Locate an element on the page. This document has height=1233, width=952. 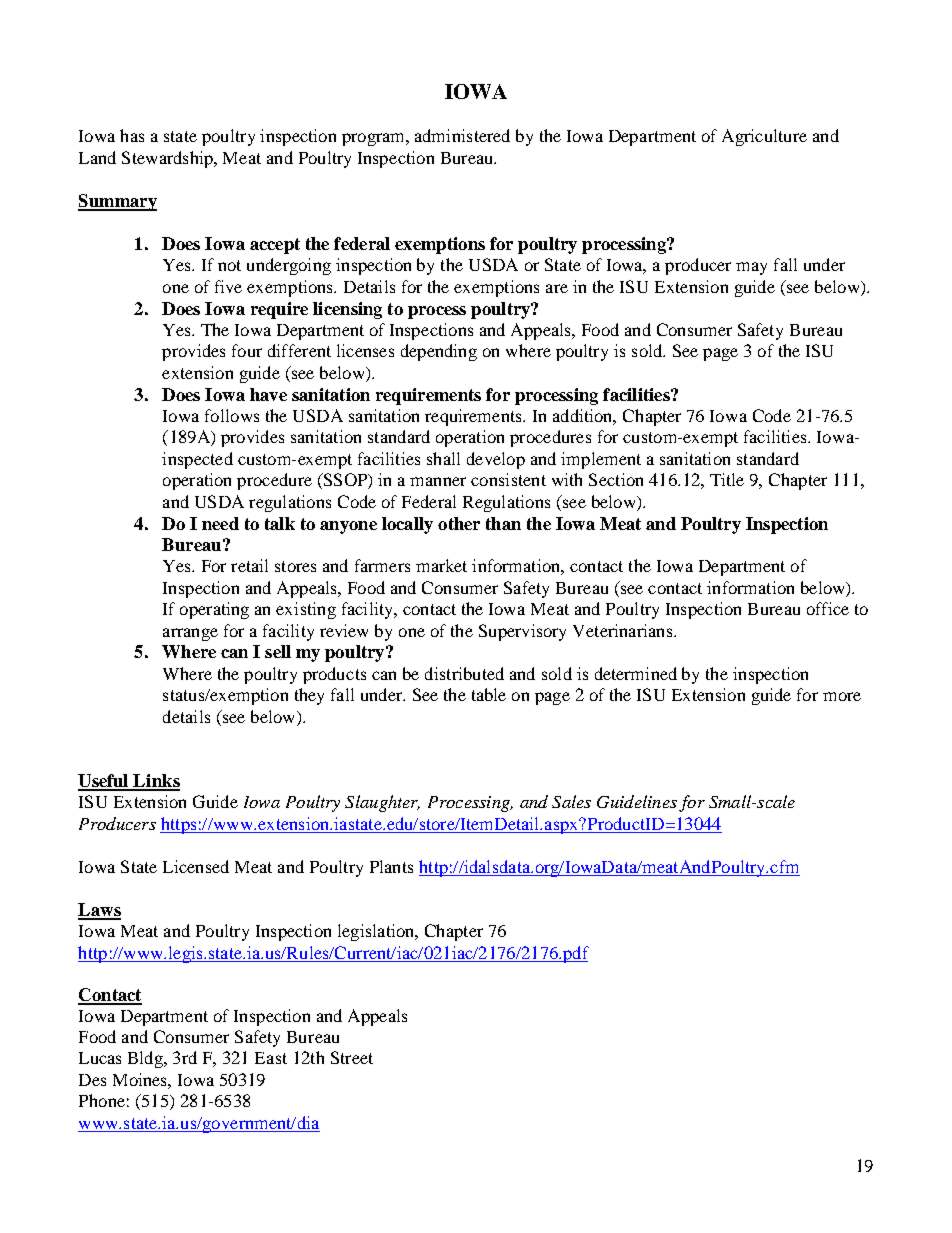
office is located at coordinates (828, 608).
